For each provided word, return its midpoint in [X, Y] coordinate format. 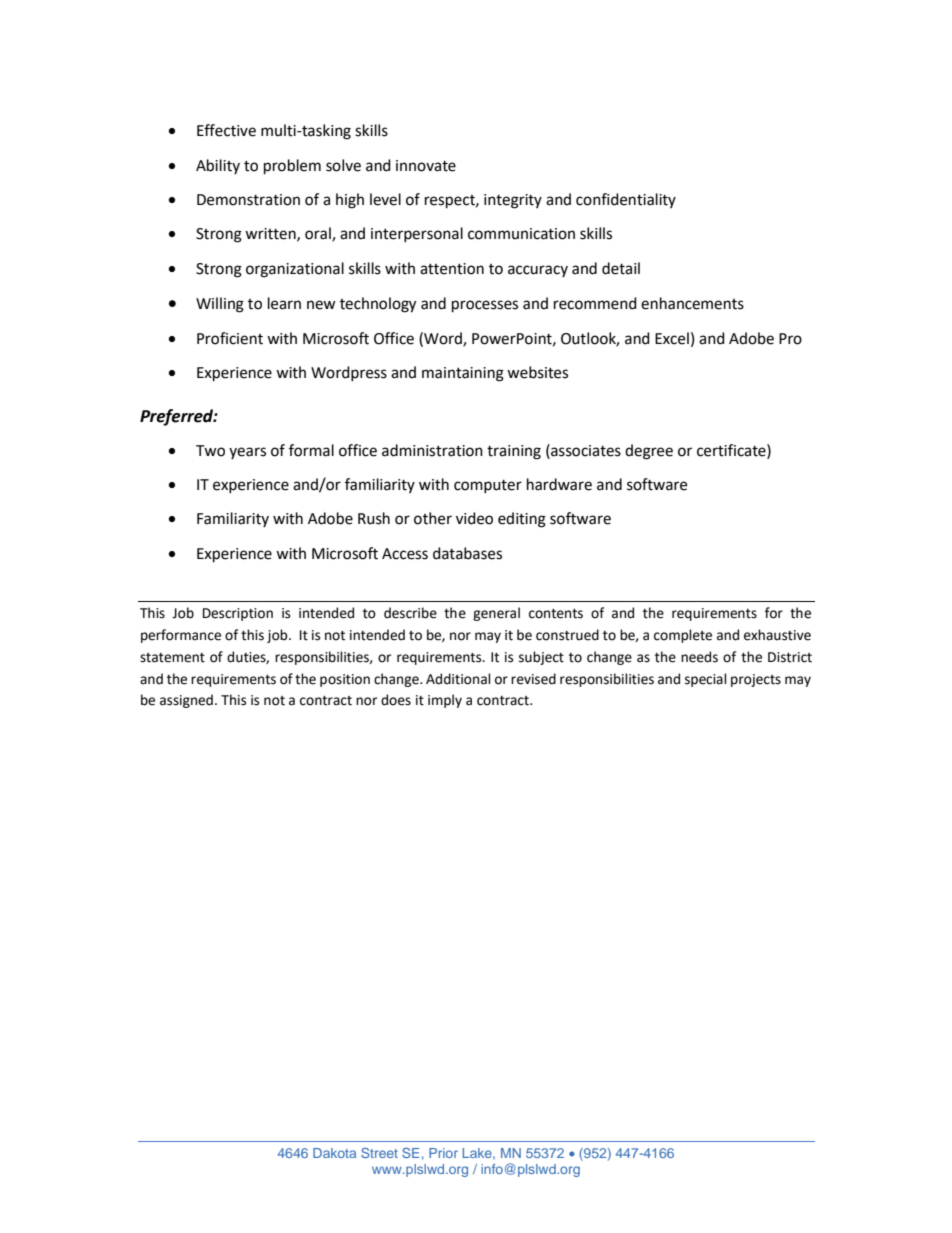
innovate [426, 166]
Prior [443, 1153]
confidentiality [626, 200]
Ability [218, 166]
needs [699, 657]
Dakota [334, 1153]
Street [379, 1153]
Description [238, 614]
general [496, 614]
